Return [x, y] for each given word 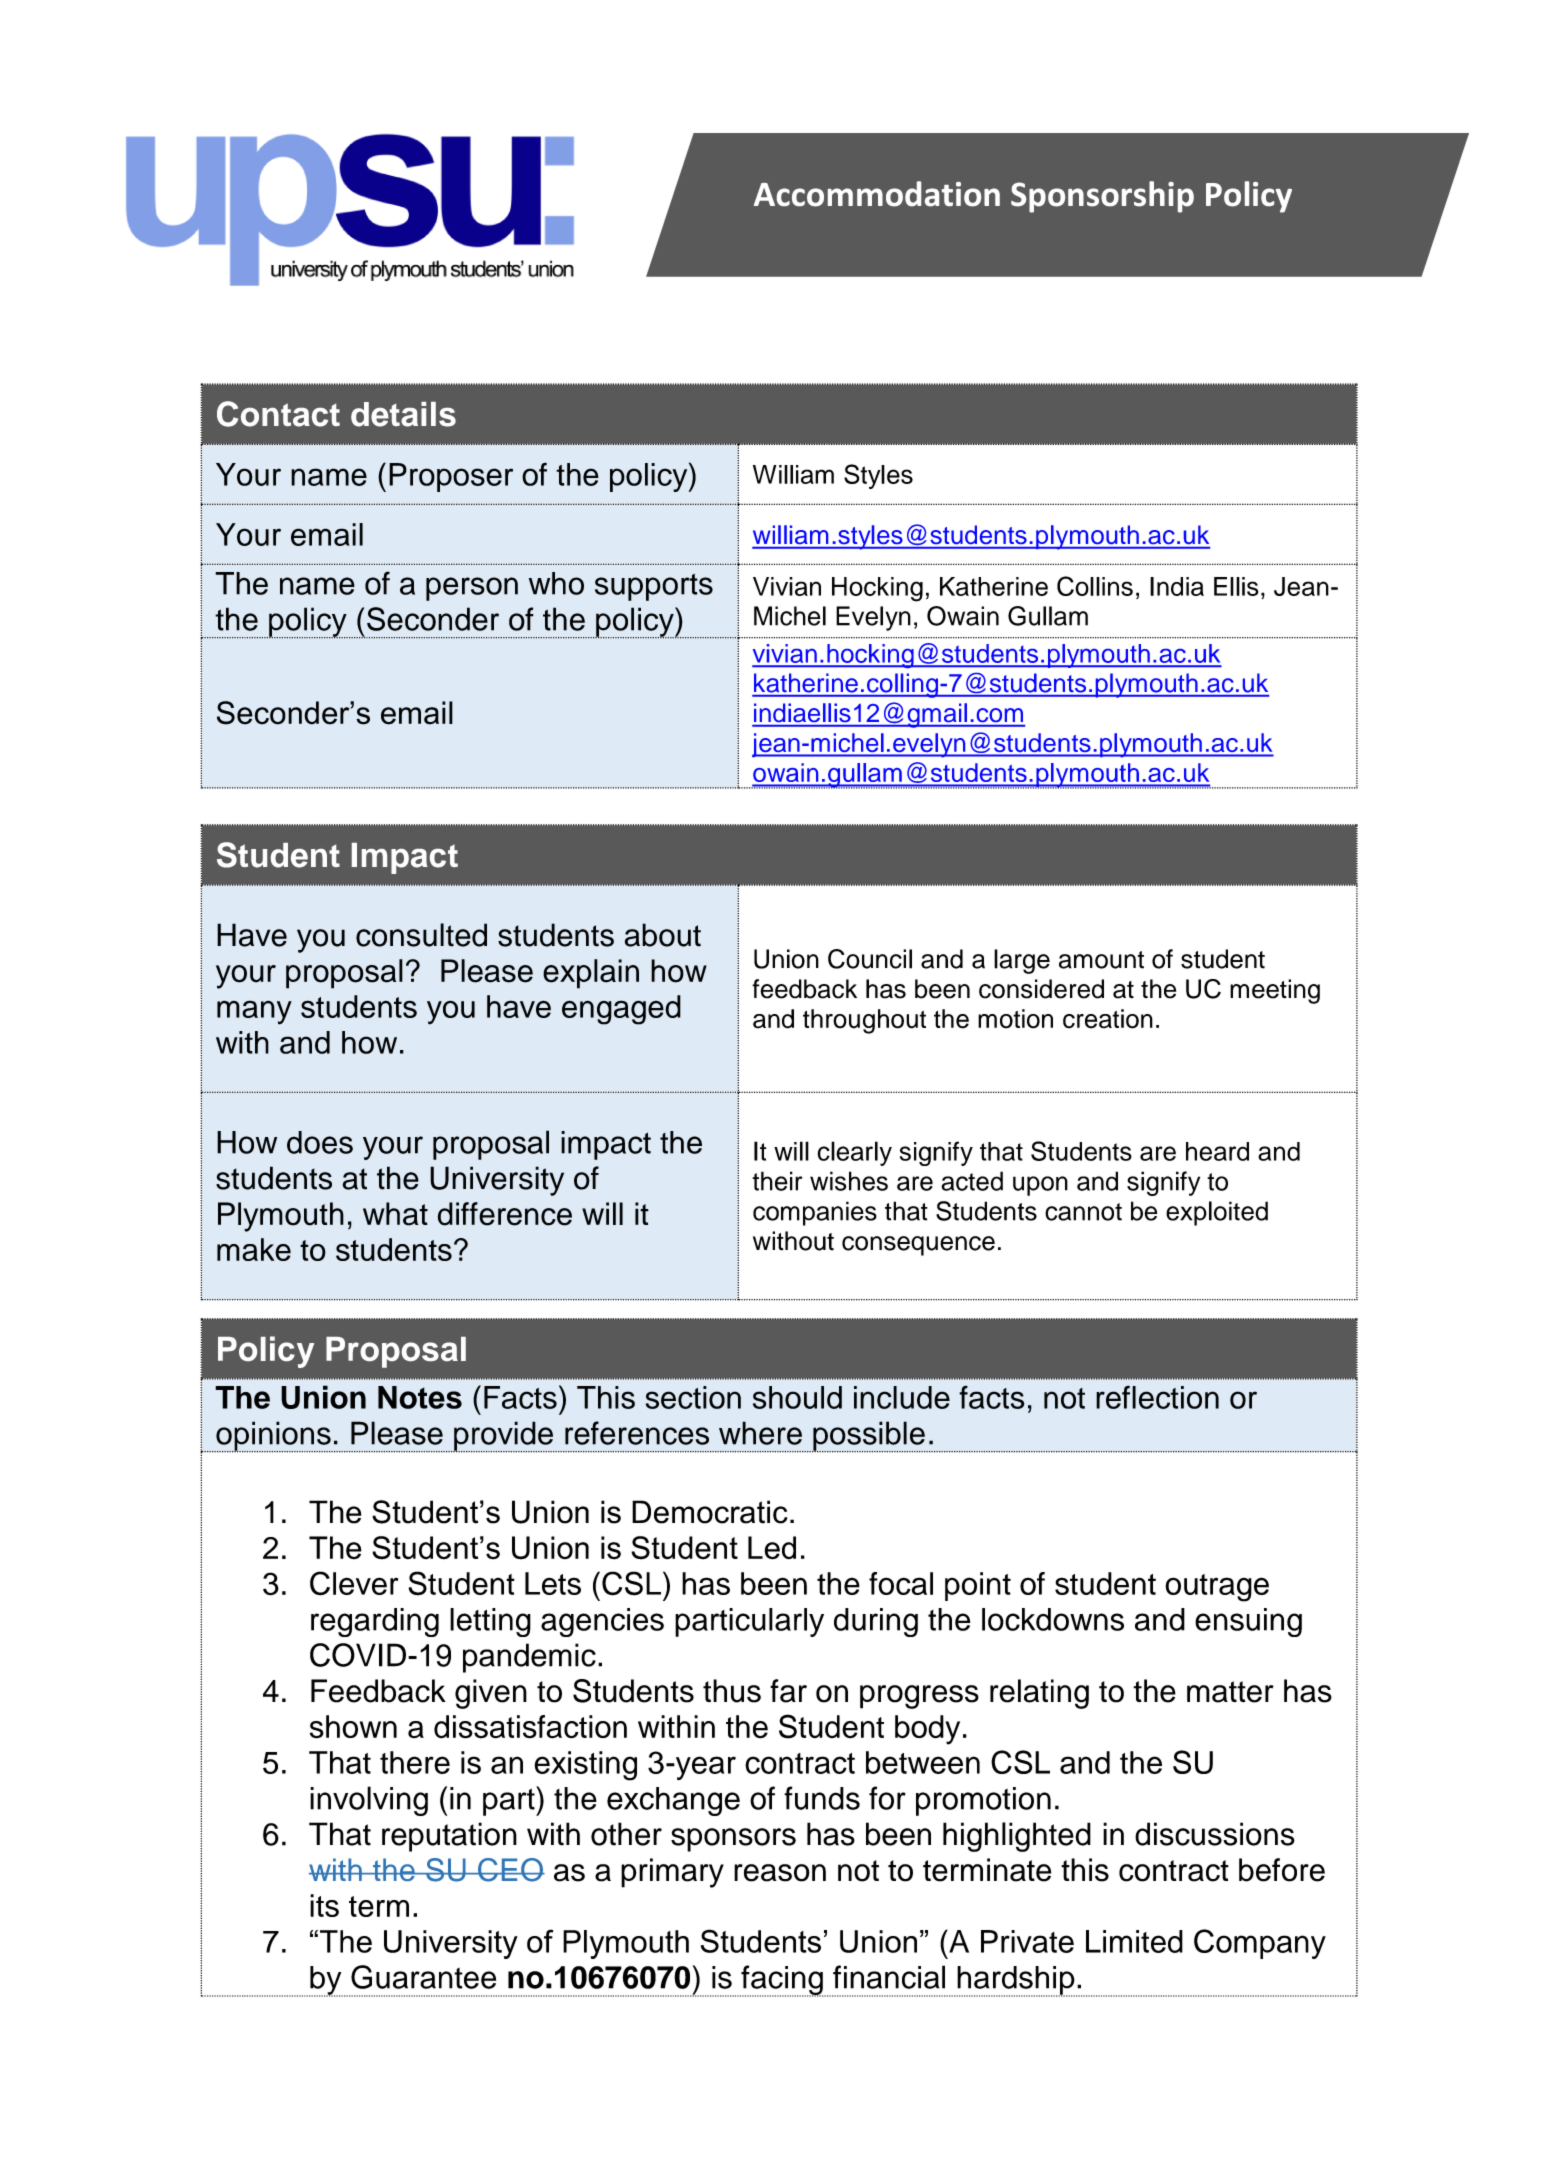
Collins [1095, 586]
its [324, 1905]
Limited [1134, 1941]
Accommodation [877, 194]
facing [782, 1981]
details [403, 414]
